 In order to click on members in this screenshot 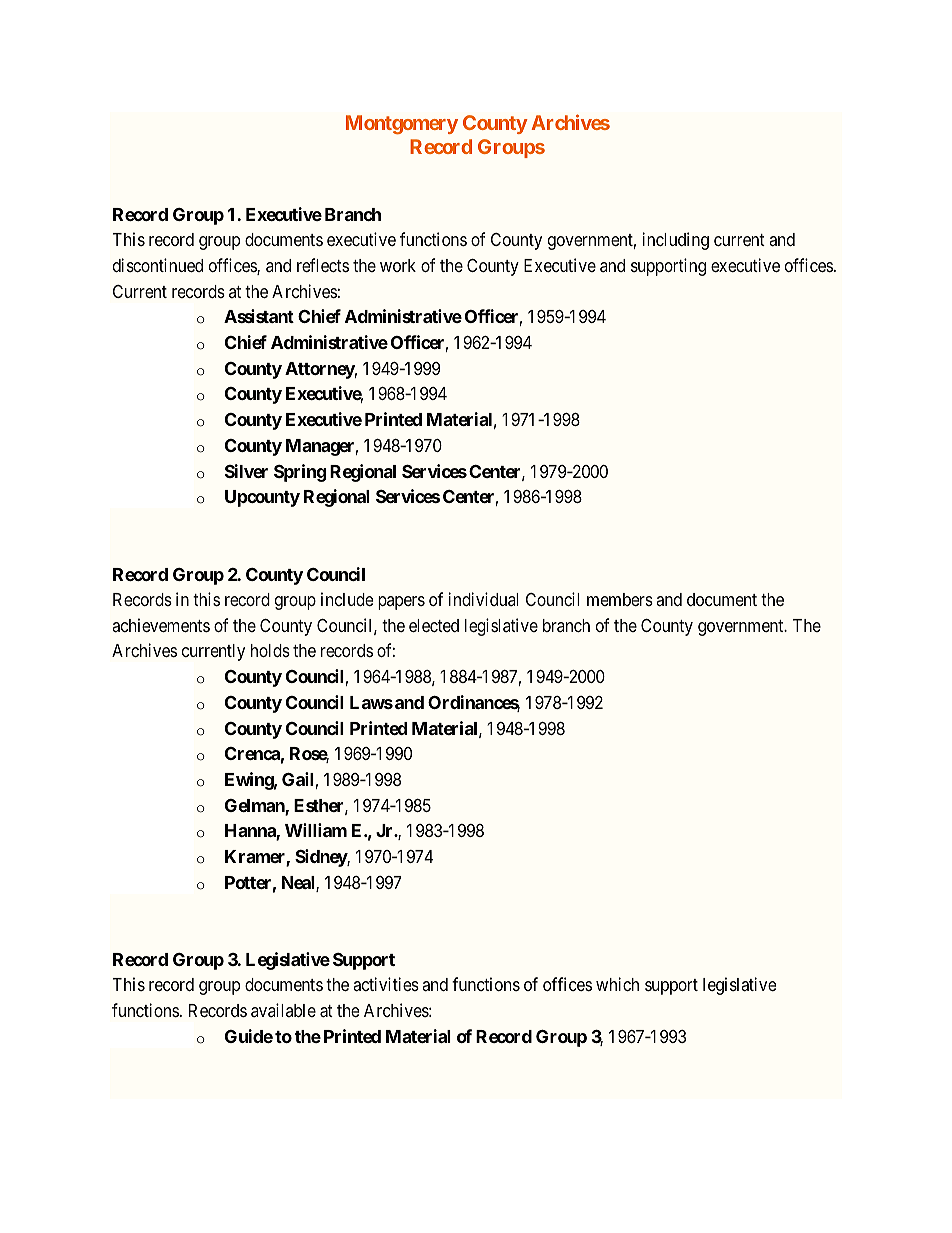, I will do `click(620, 599)`.
